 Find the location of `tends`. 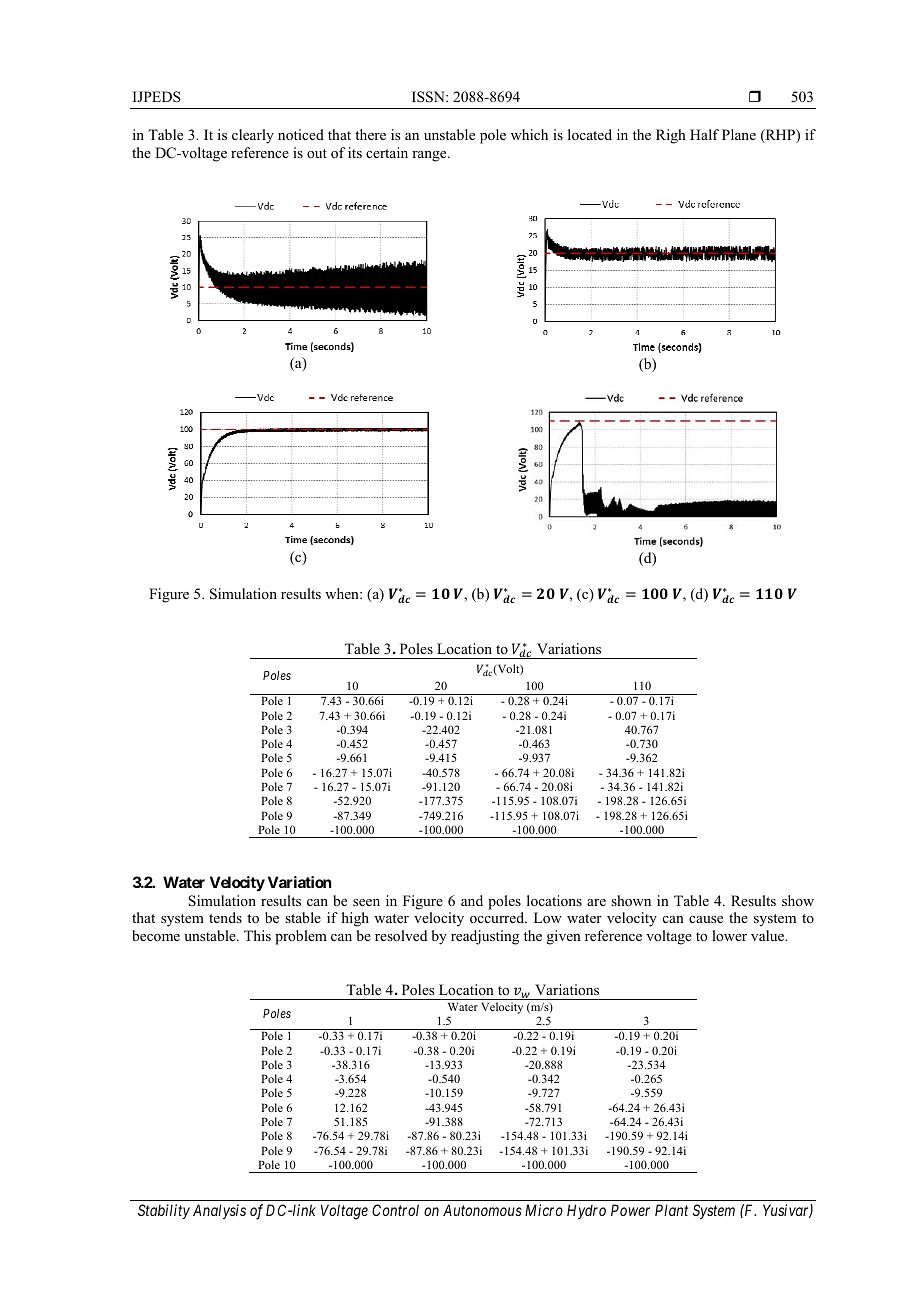

tends is located at coordinates (225, 917).
